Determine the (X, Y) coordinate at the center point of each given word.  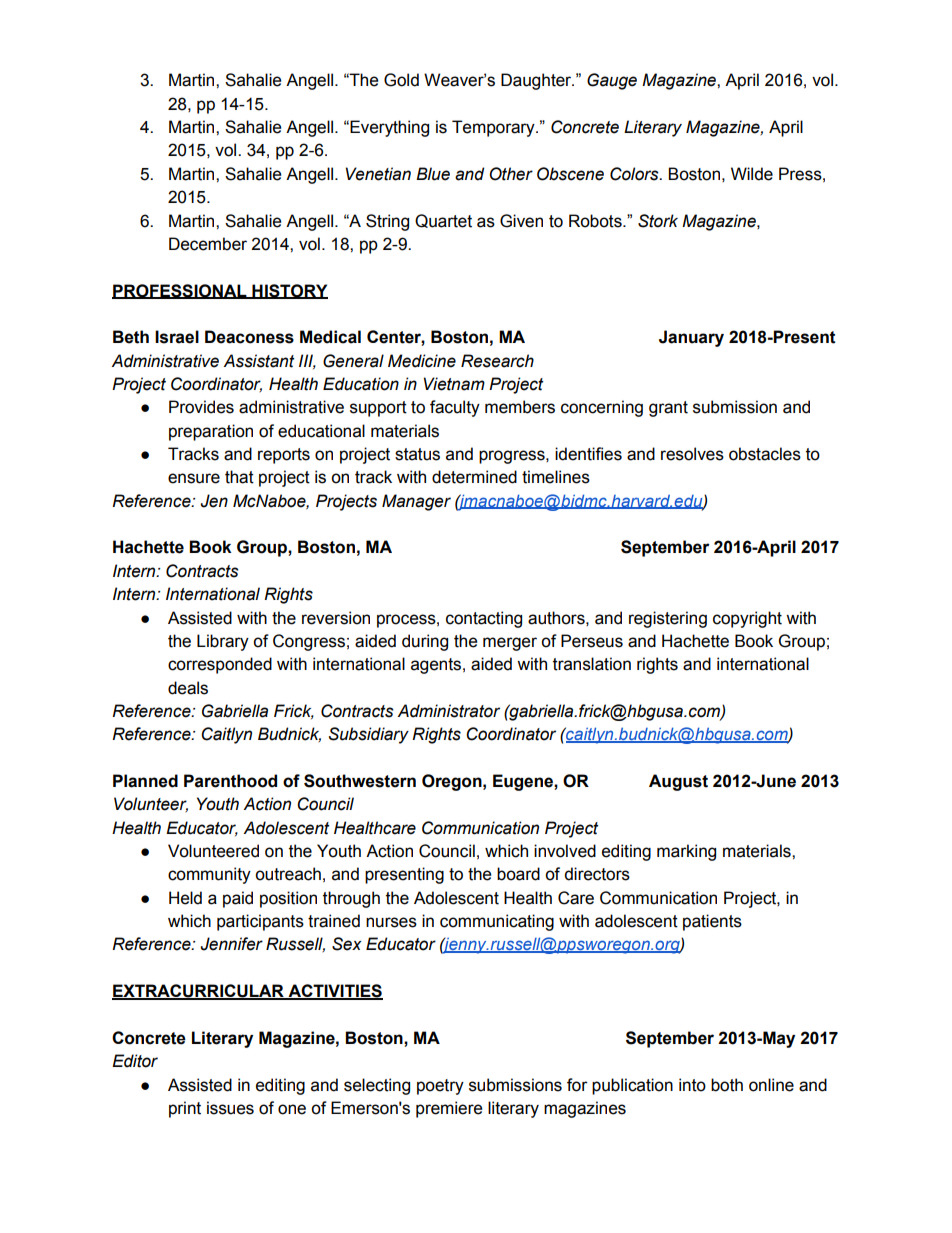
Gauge (612, 81)
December (208, 244)
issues (230, 1108)
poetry (440, 1087)
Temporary (494, 128)
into (692, 1085)
